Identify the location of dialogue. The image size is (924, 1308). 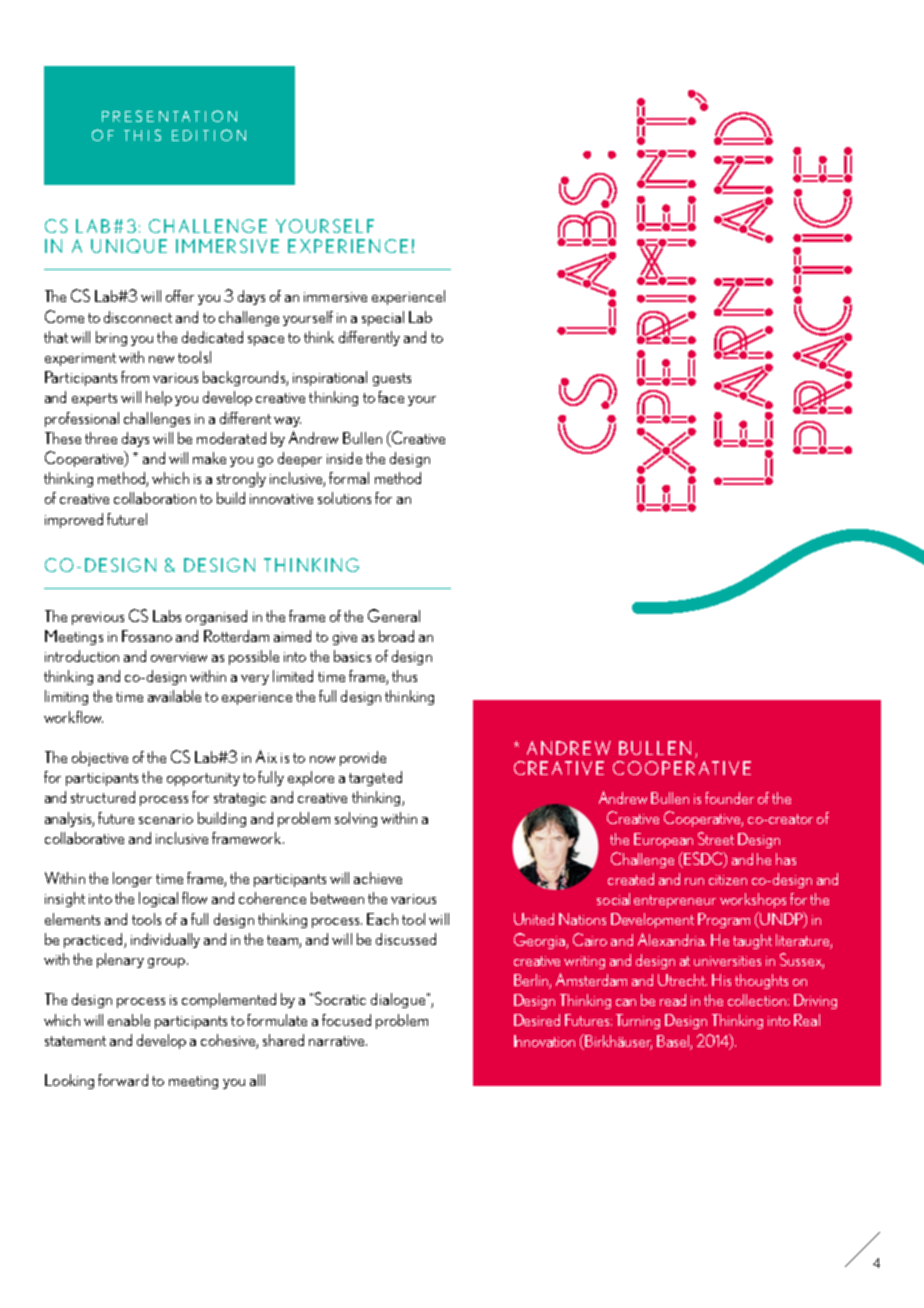
(398, 1000).
